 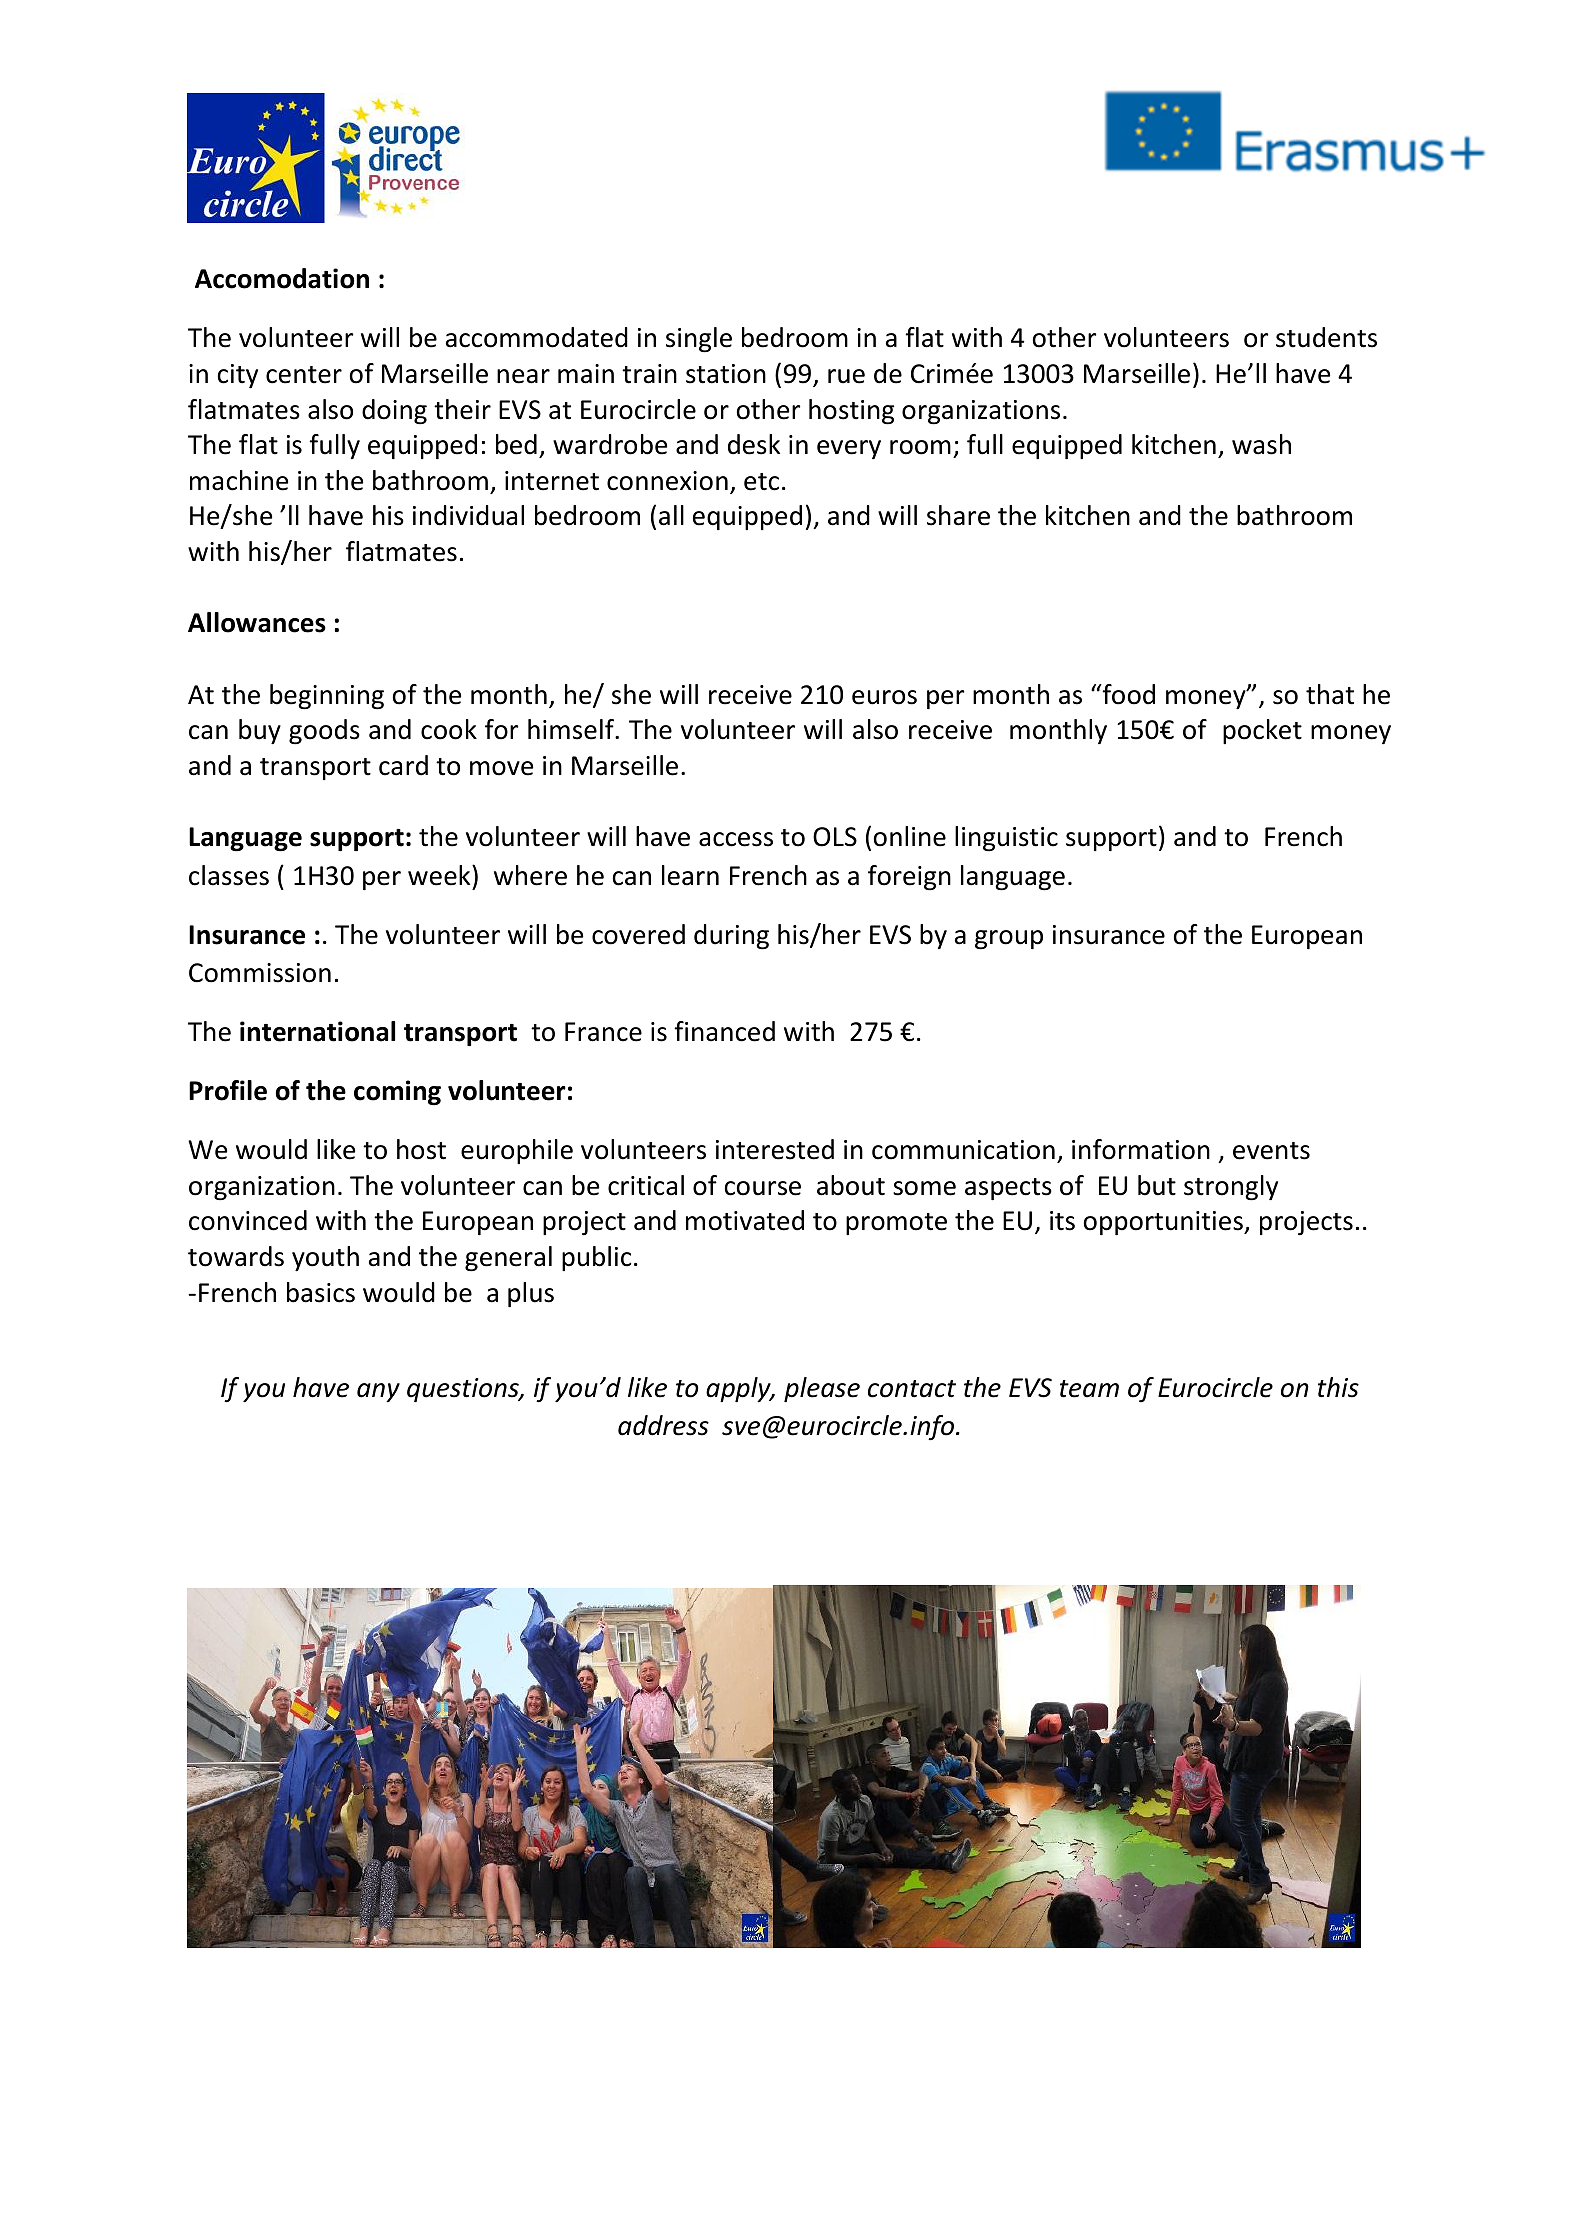 I want to click on single, so click(x=699, y=340).
